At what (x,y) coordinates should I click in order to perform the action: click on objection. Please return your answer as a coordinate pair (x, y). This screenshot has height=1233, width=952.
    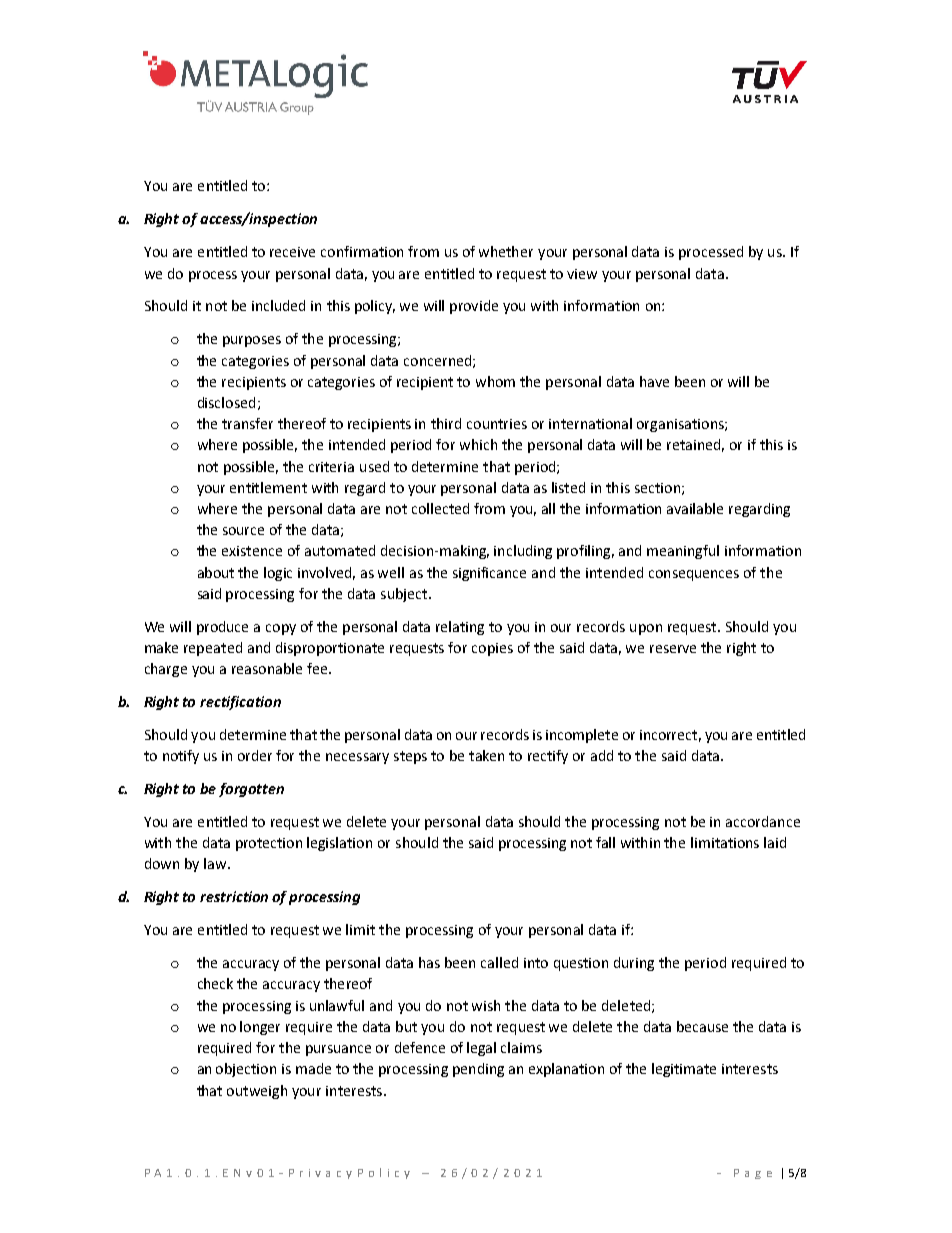
    Looking at the image, I should click on (246, 1070).
